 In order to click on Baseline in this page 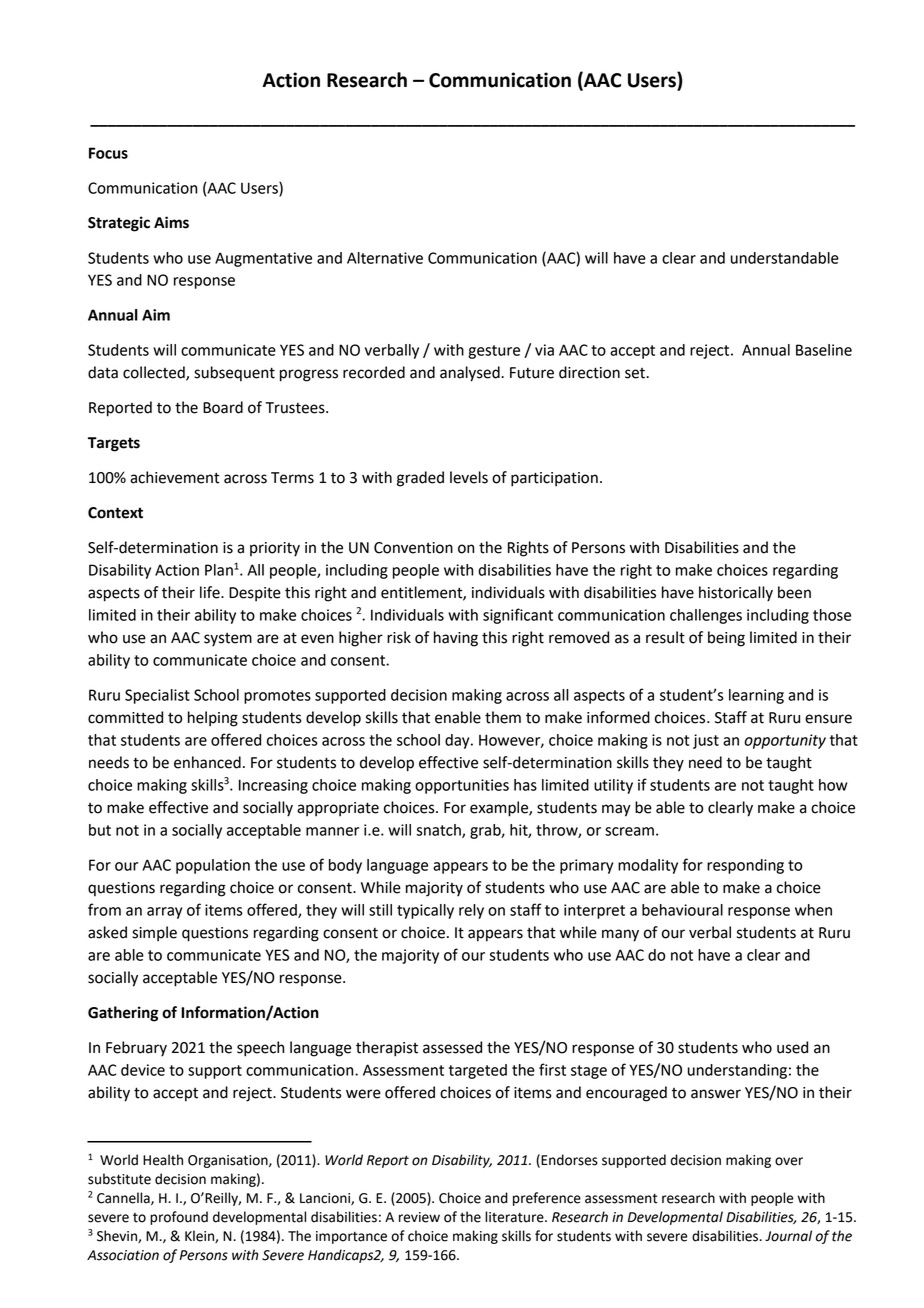, I will do `click(824, 350)`.
